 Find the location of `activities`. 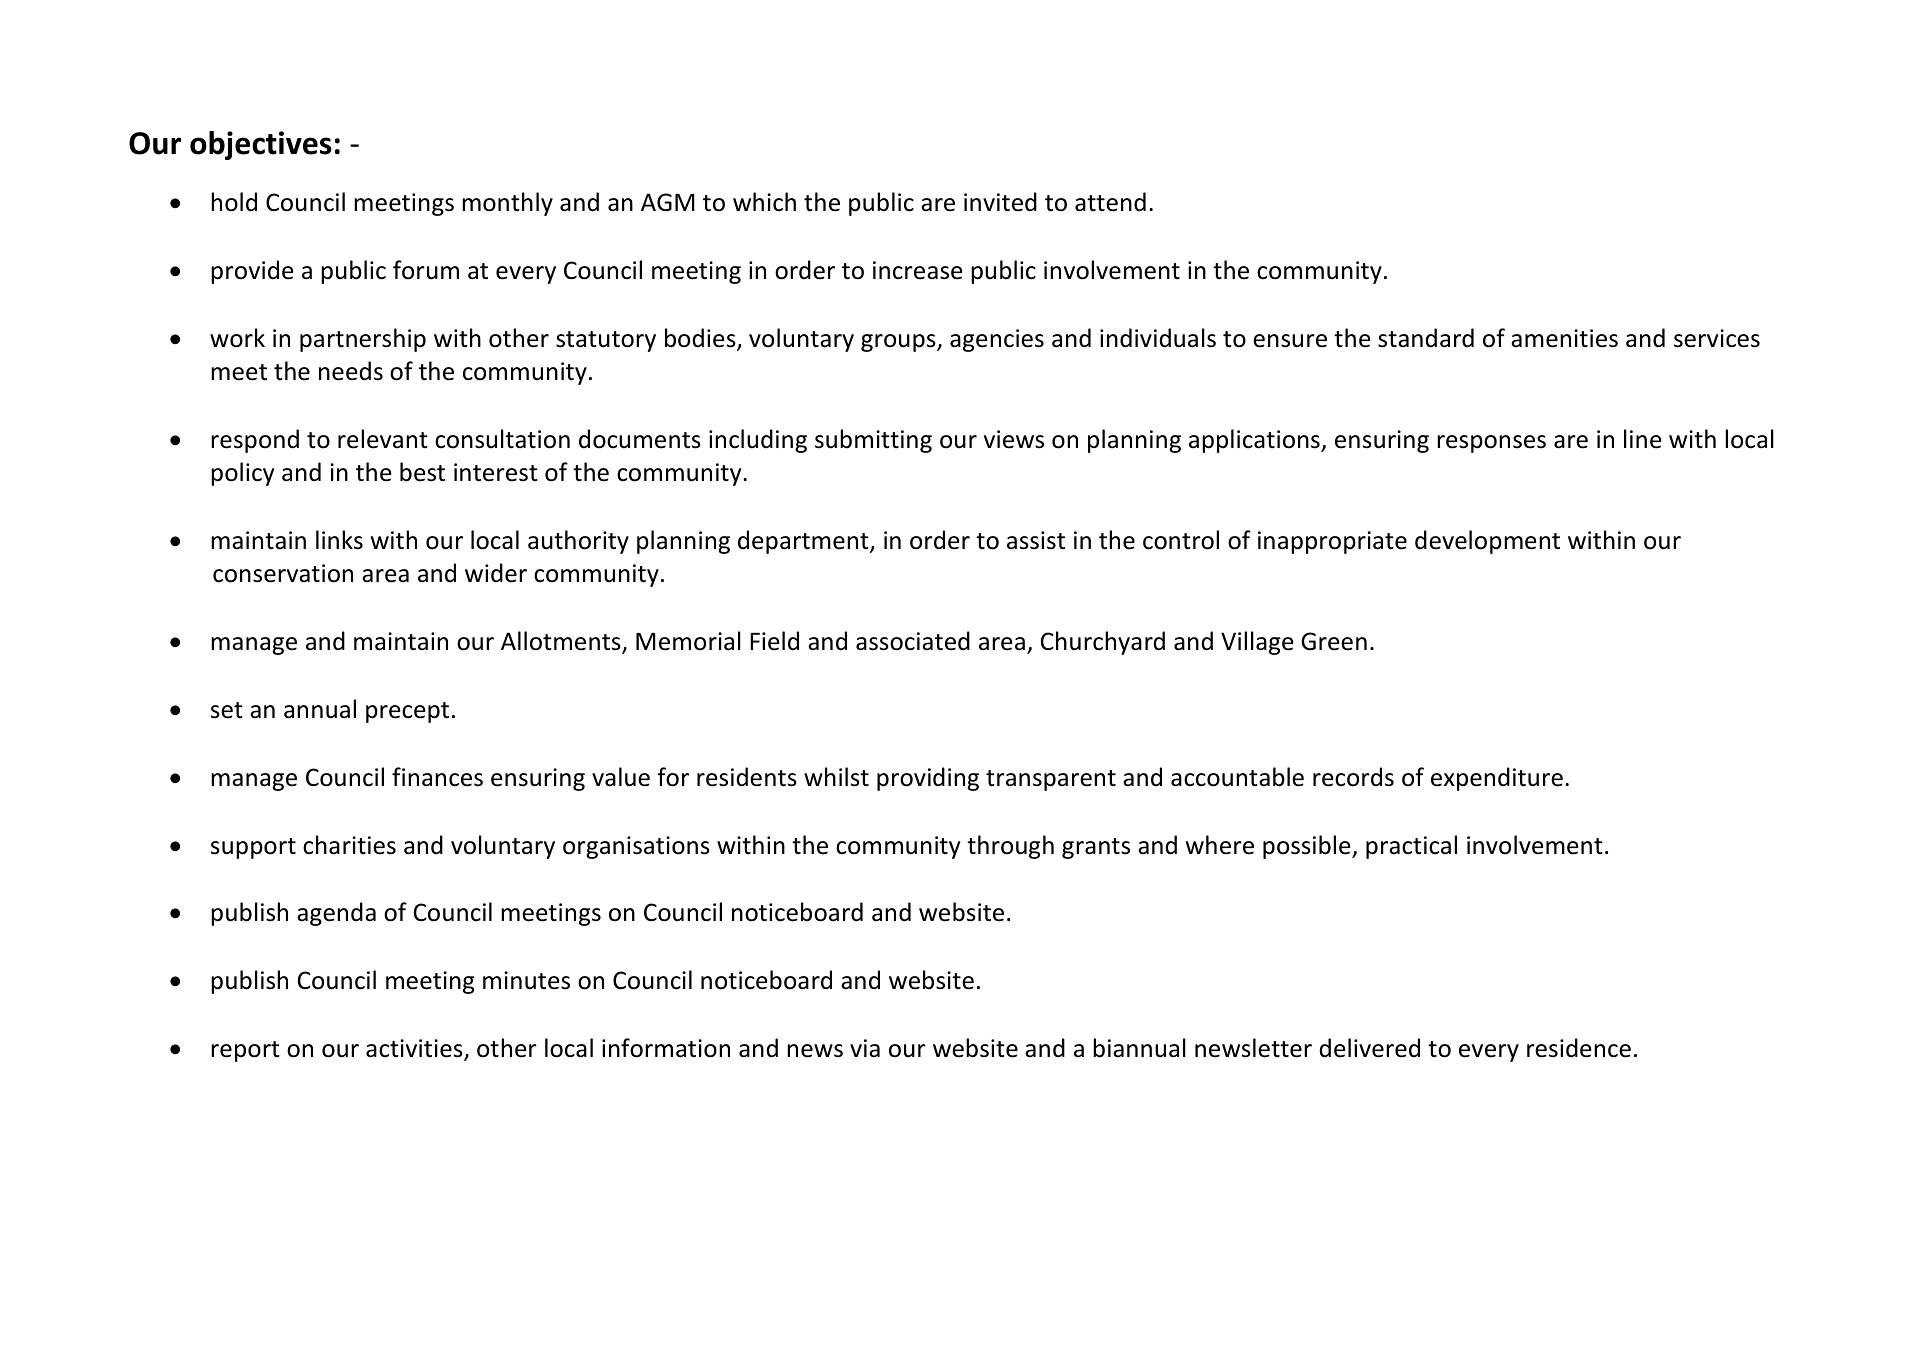

activities is located at coordinates (415, 1049).
